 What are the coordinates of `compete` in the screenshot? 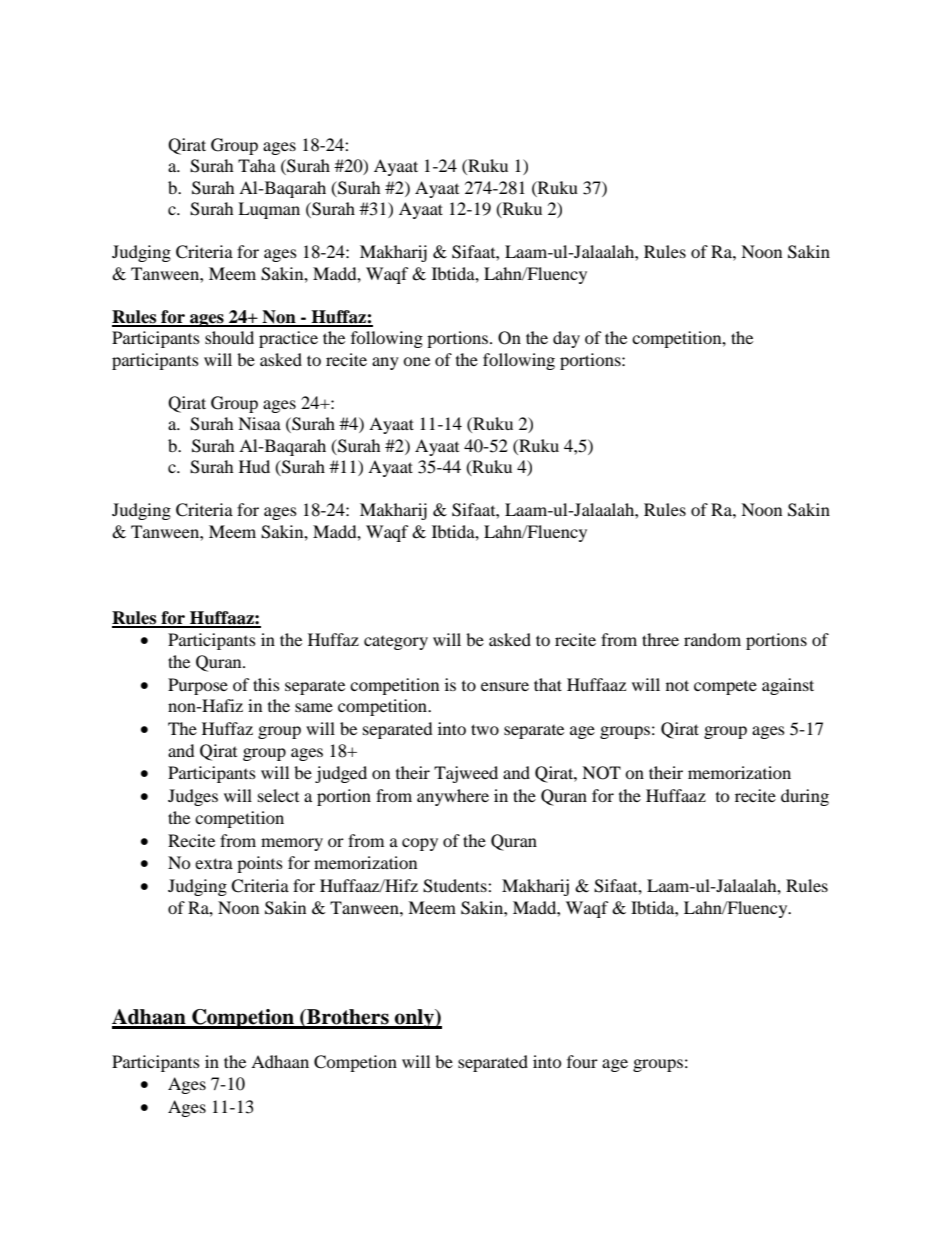 It's located at (725, 688).
